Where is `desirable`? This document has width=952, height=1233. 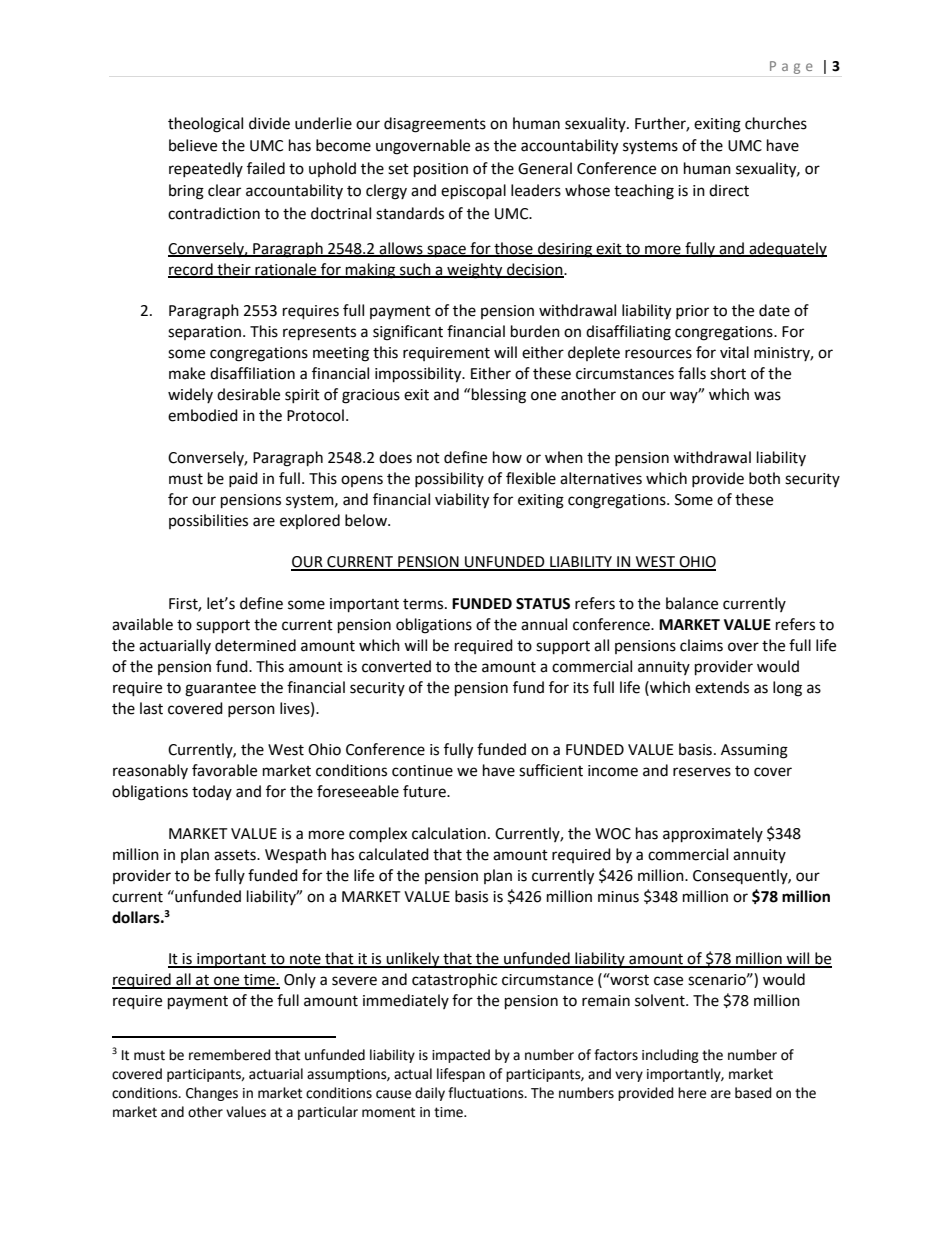
desirable is located at coordinates (248, 394).
